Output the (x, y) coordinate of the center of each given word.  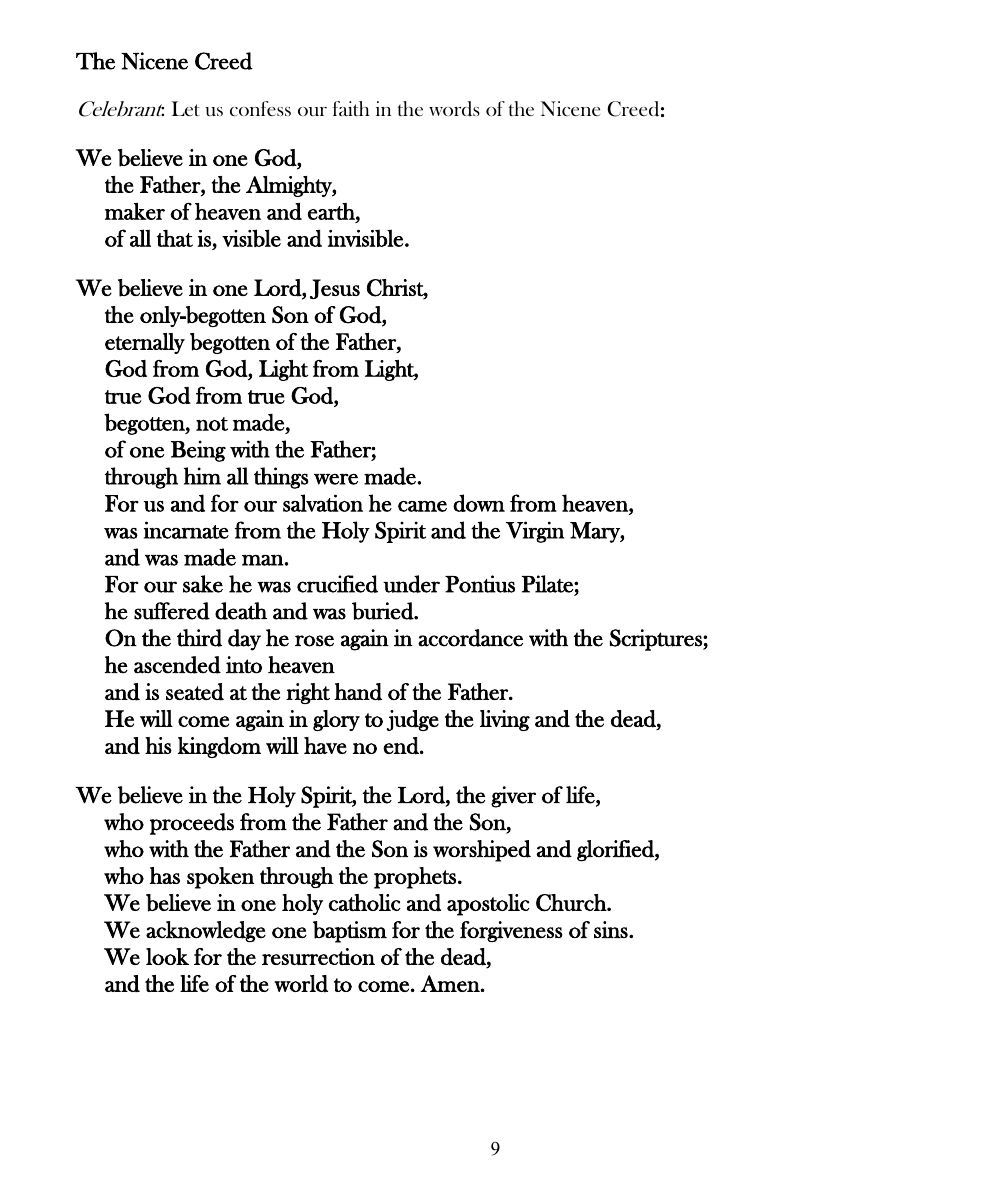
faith (351, 108)
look (167, 956)
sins (612, 929)
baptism (350, 932)
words (454, 109)
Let (186, 108)
